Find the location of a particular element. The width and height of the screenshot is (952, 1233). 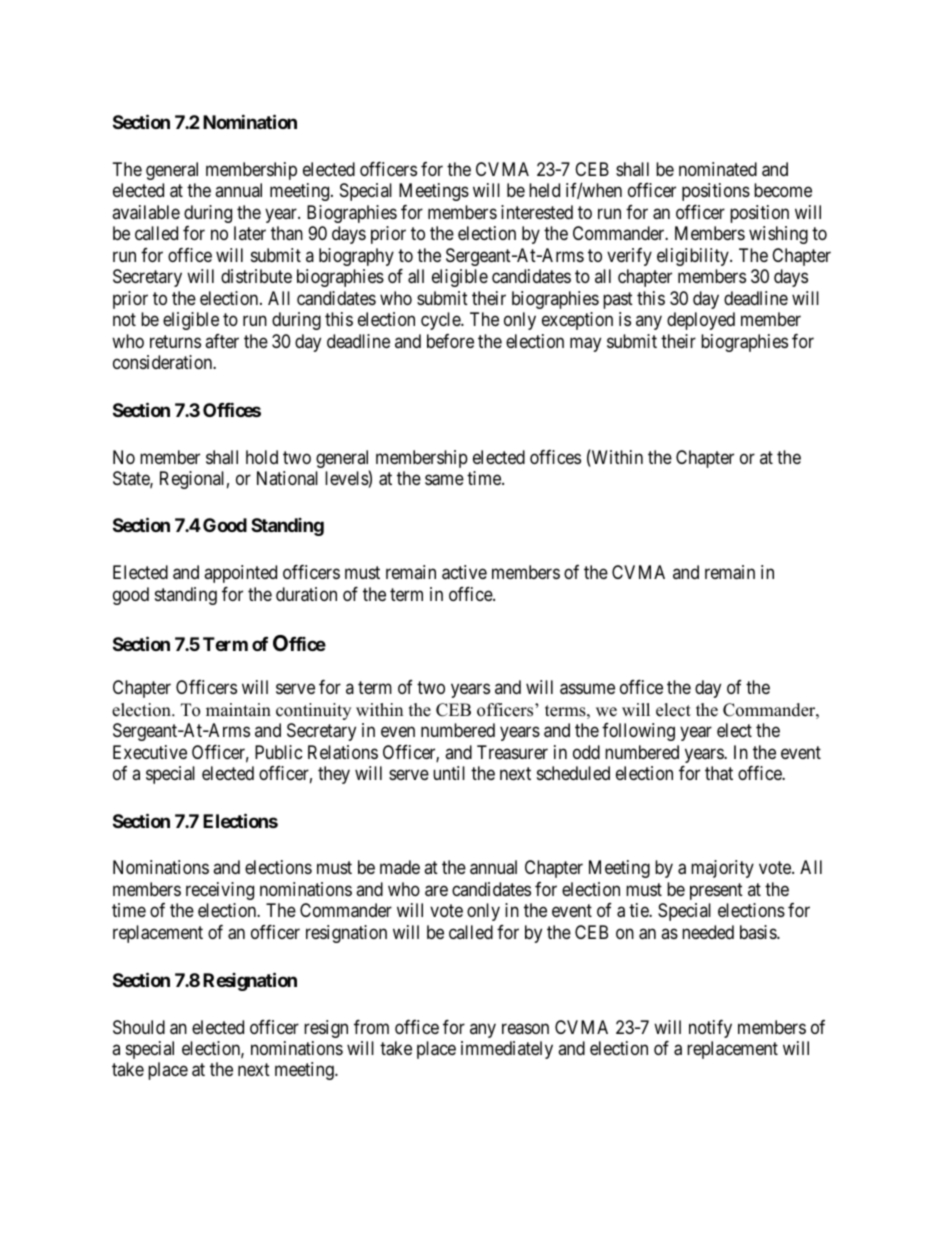

that is located at coordinates (719, 773).
